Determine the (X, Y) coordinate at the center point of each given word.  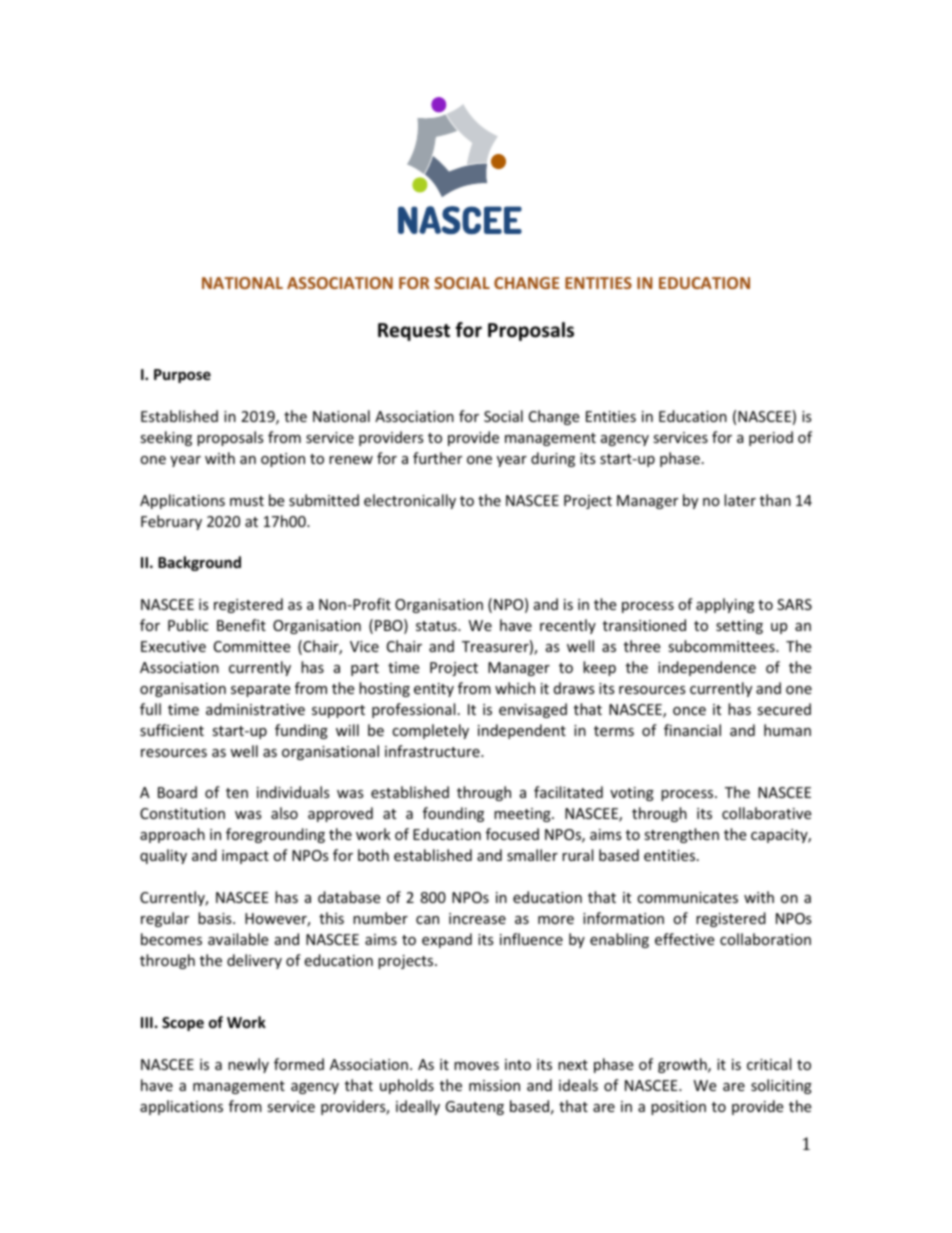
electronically (410, 501)
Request (414, 332)
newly (248, 1065)
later (740, 500)
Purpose (182, 376)
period (771, 438)
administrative (255, 709)
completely (430, 731)
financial (692, 730)
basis (216, 918)
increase (477, 918)
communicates (687, 897)
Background (199, 563)
